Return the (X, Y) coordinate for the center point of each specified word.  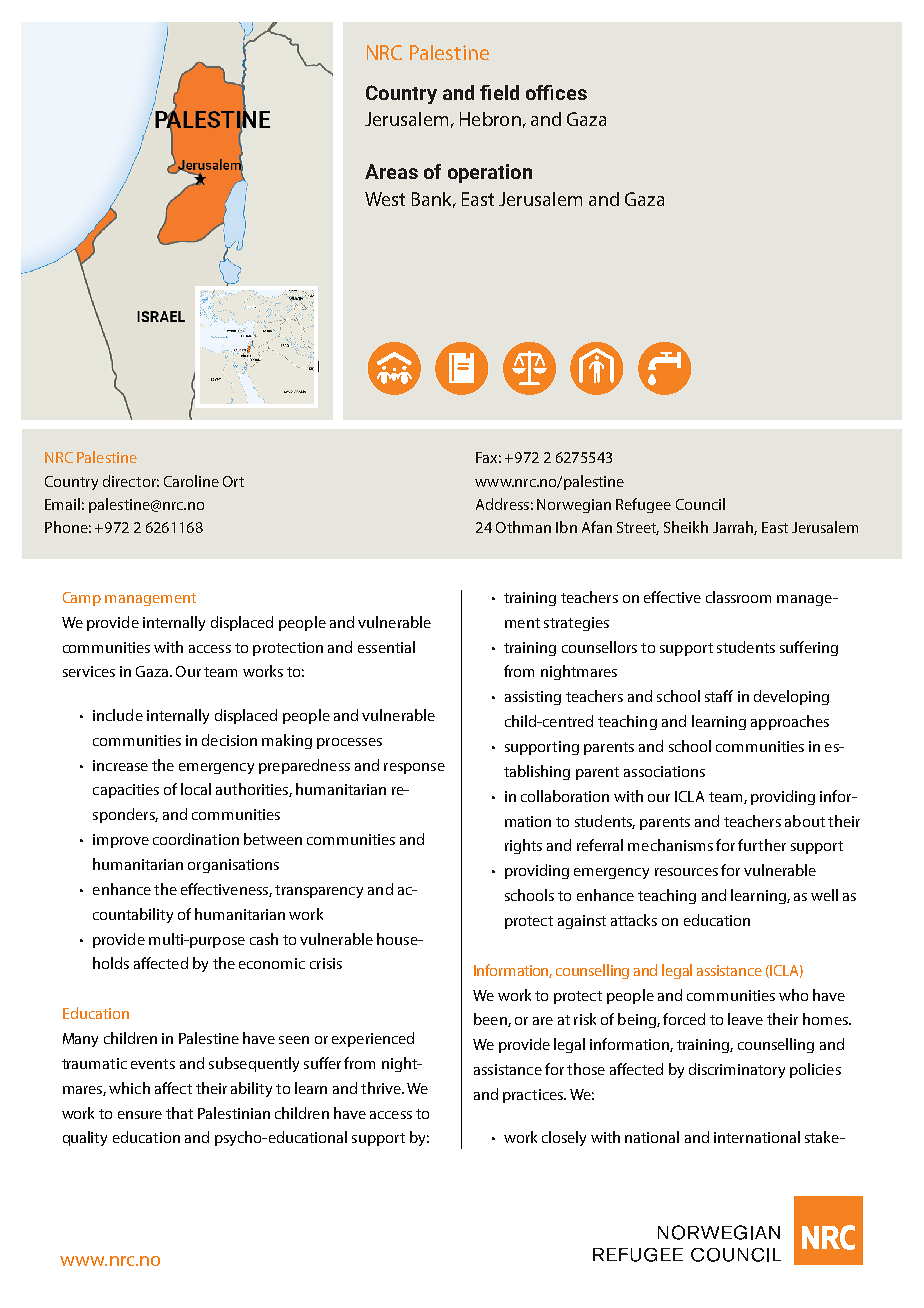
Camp (82, 599)
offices (556, 92)
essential (386, 647)
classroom (738, 597)
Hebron (490, 119)
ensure (140, 1115)
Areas (391, 171)
